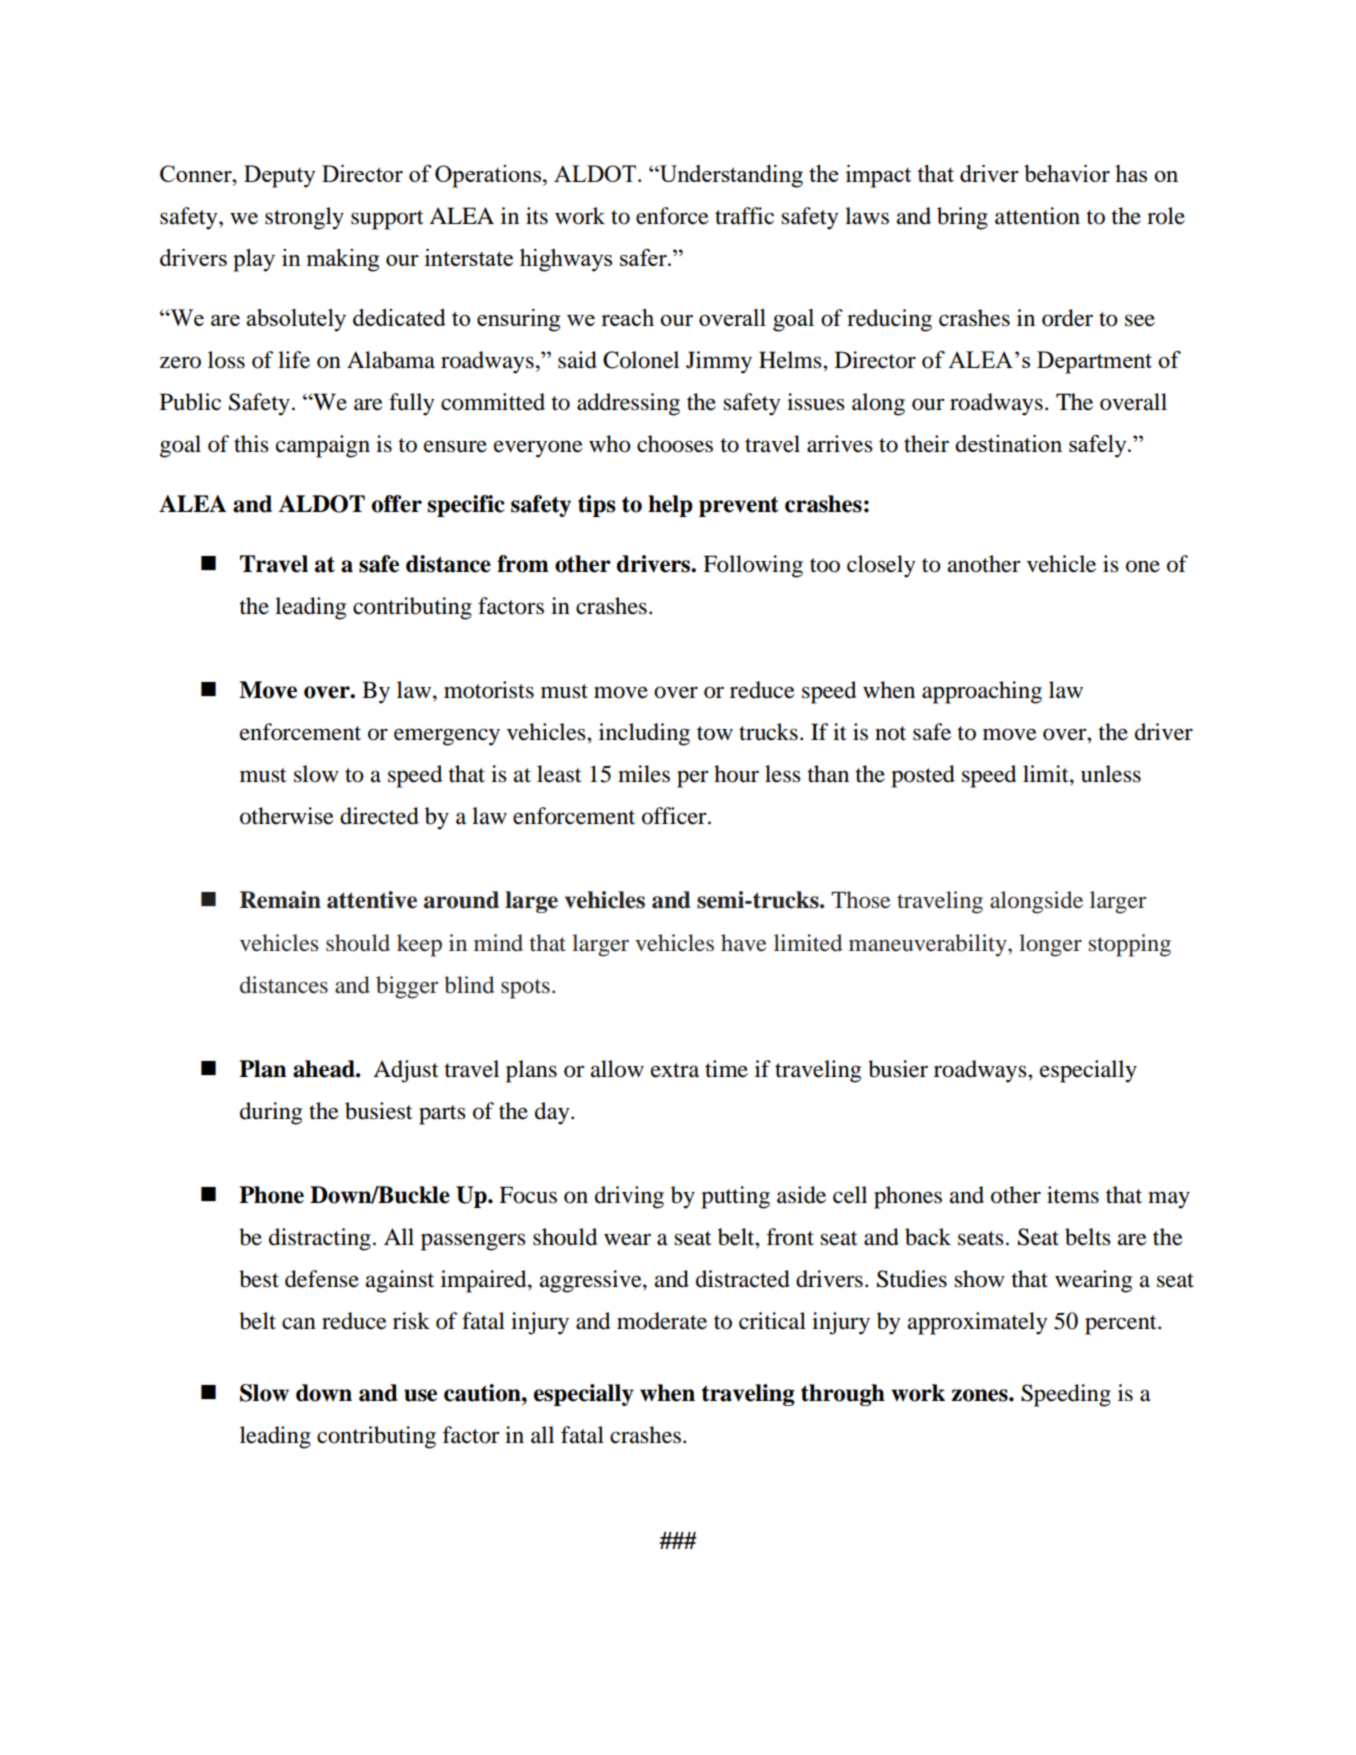  Describe the element at coordinates (299, 1323) in the page. I see `can` at that location.
